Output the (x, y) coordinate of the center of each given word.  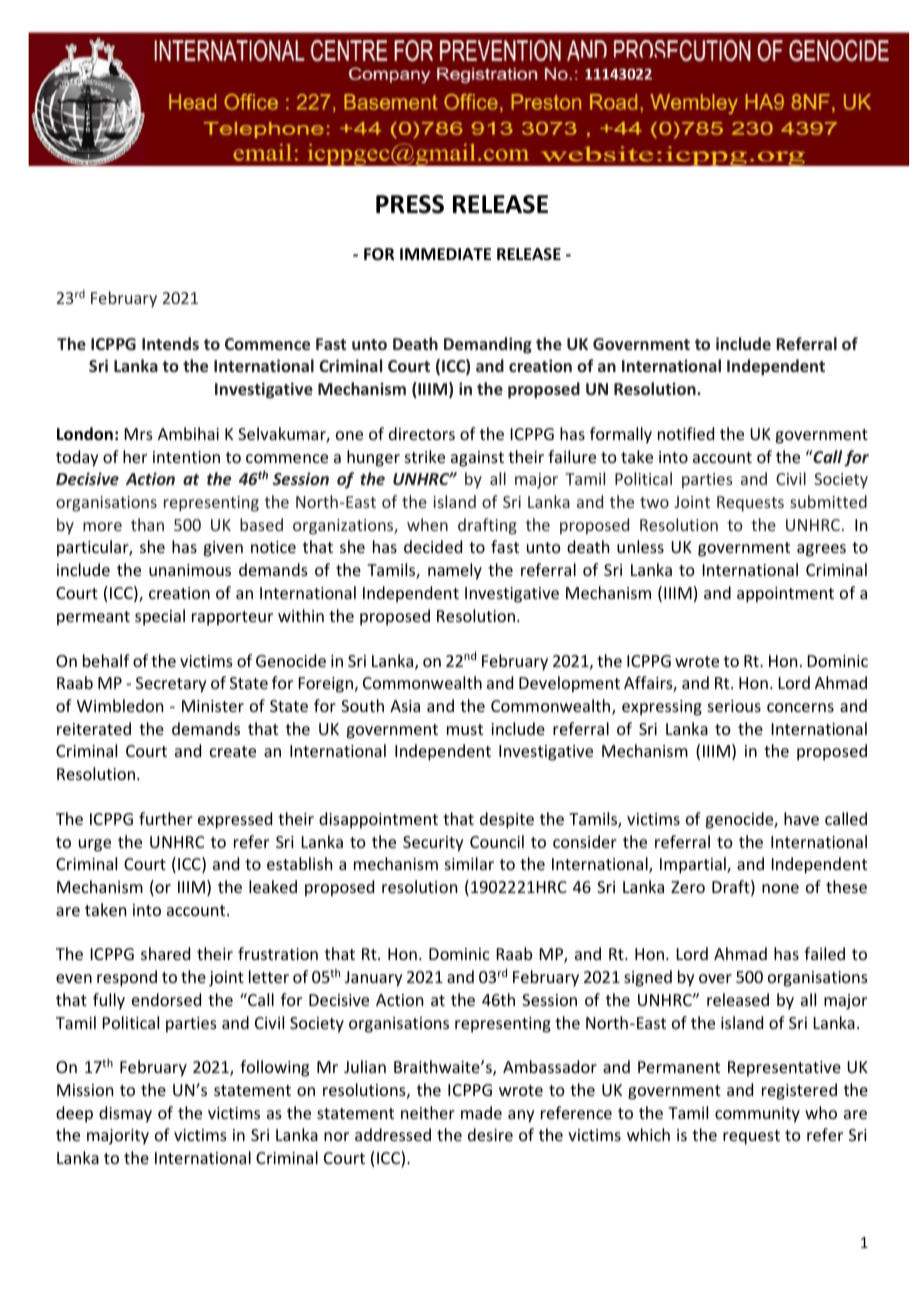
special (160, 617)
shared (165, 953)
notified (686, 433)
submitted (828, 501)
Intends (170, 343)
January (374, 979)
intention (186, 457)
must (465, 729)
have (801, 818)
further (166, 818)
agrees (821, 550)
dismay (125, 1114)
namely (455, 571)
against (477, 459)
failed (824, 953)
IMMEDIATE (445, 254)
